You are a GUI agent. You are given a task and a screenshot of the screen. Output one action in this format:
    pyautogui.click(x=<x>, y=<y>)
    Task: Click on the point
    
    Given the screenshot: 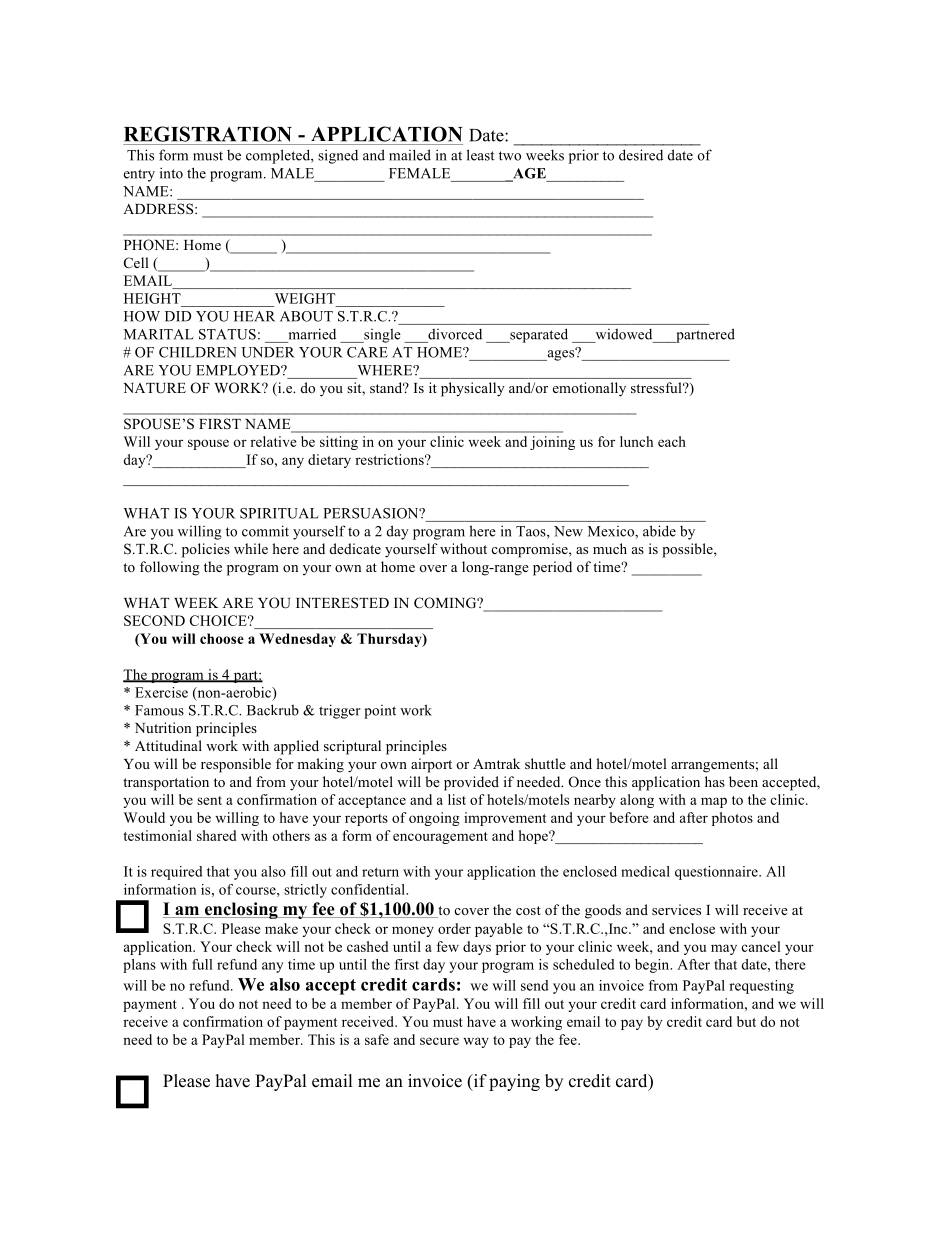 What is the action you would take?
    pyautogui.click(x=380, y=712)
